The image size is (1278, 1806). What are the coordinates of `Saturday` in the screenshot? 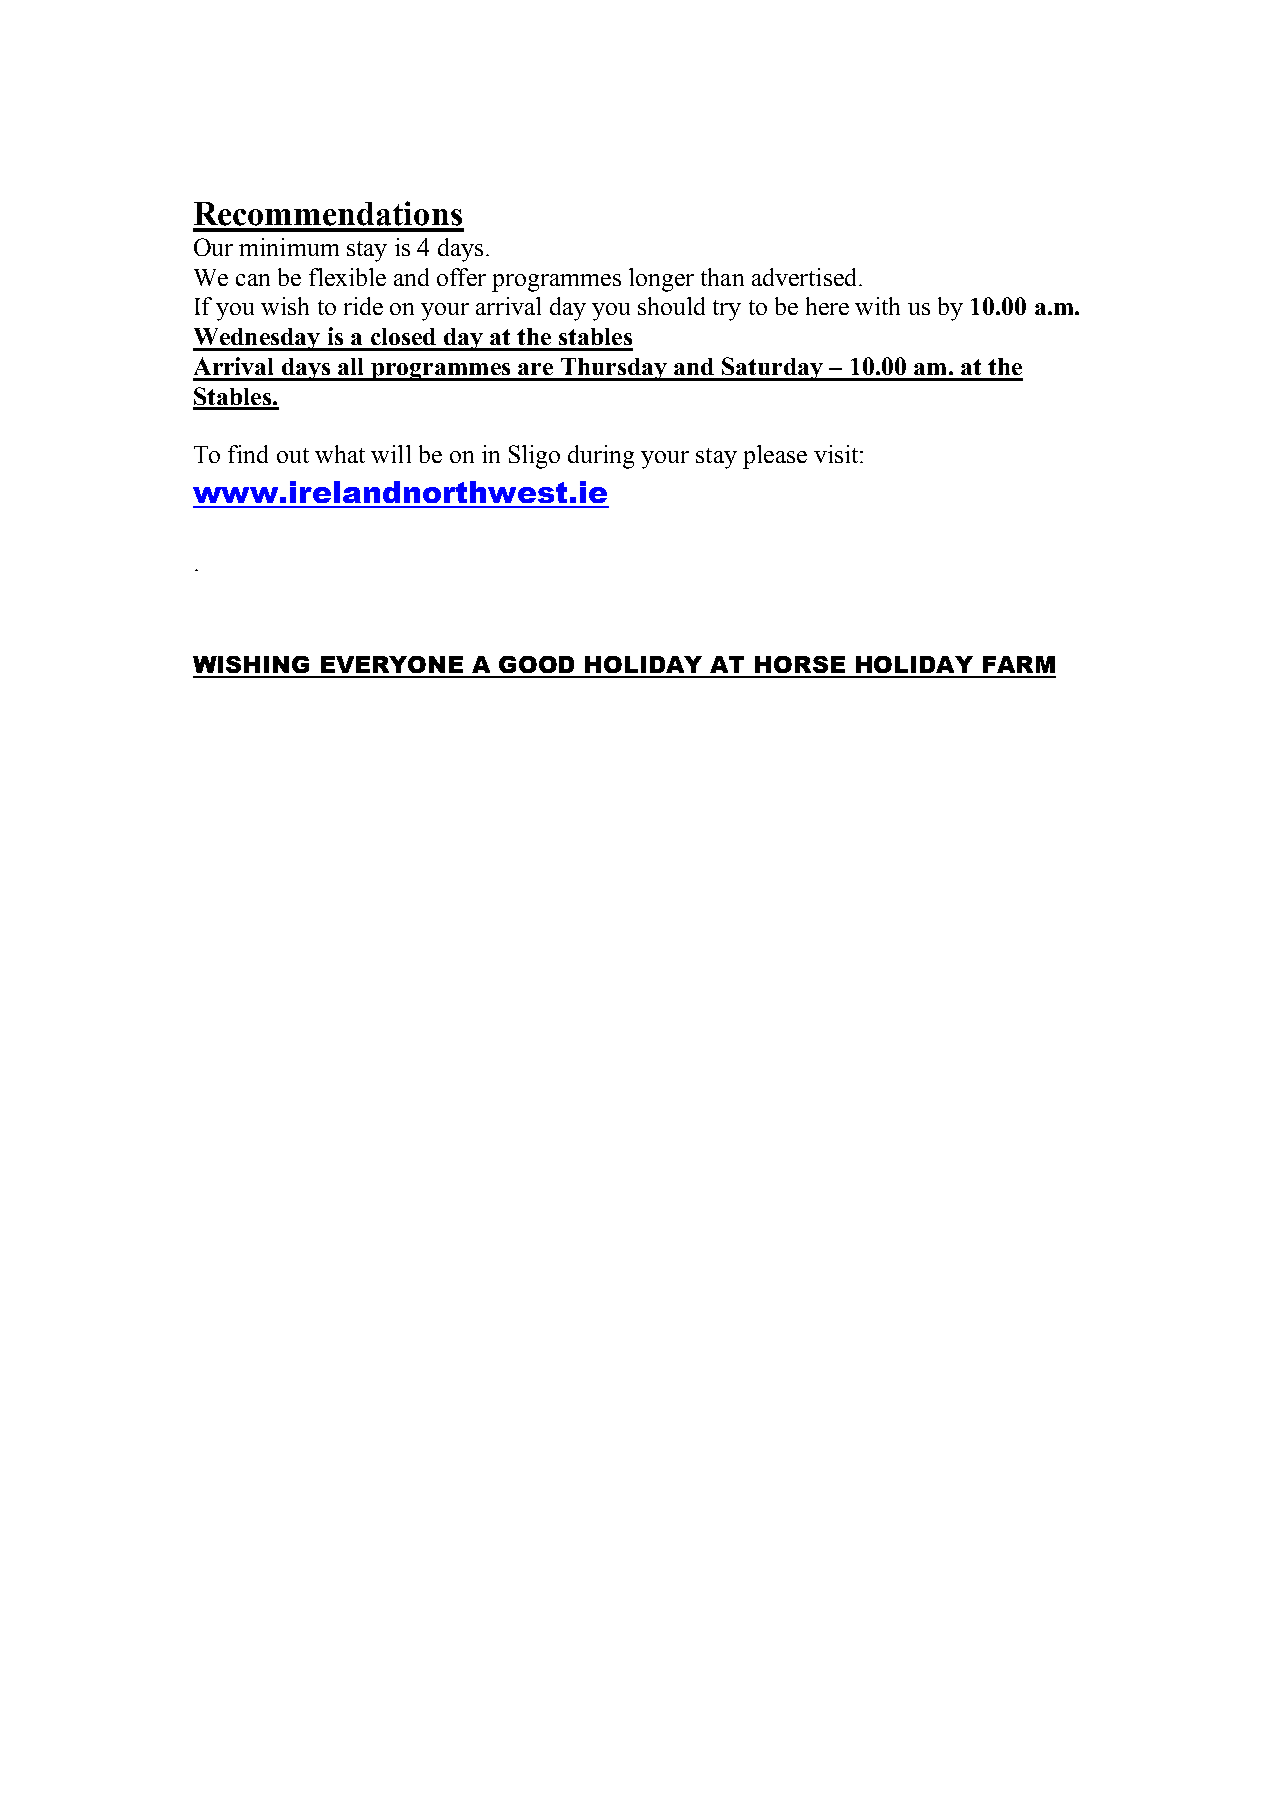 It's located at (772, 369).
